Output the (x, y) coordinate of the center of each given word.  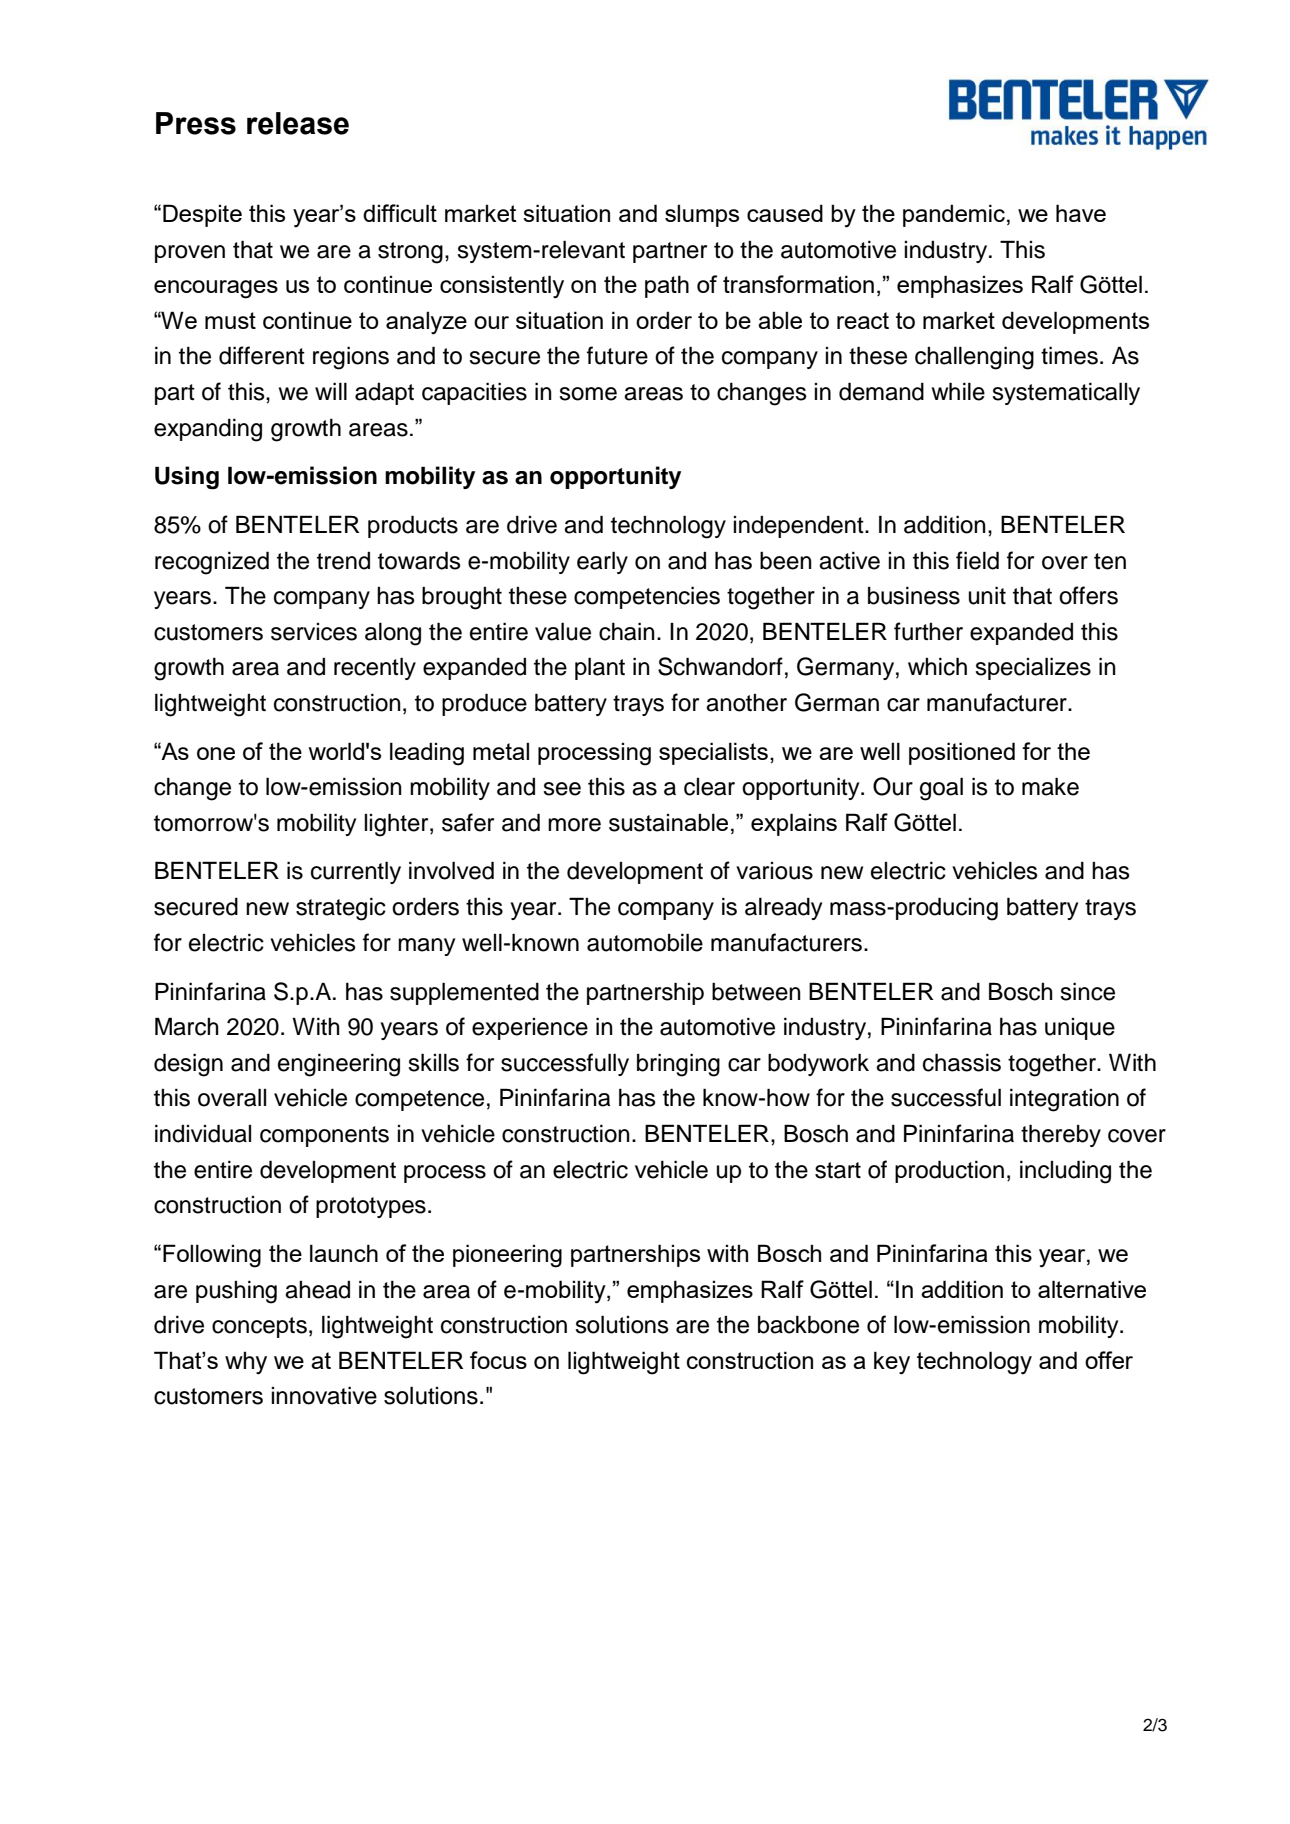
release (298, 123)
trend (343, 561)
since (1087, 991)
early (602, 562)
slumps (702, 215)
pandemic (954, 215)
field (977, 560)
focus (498, 1360)
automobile (645, 942)
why (246, 1363)
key (892, 1363)
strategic (341, 909)
